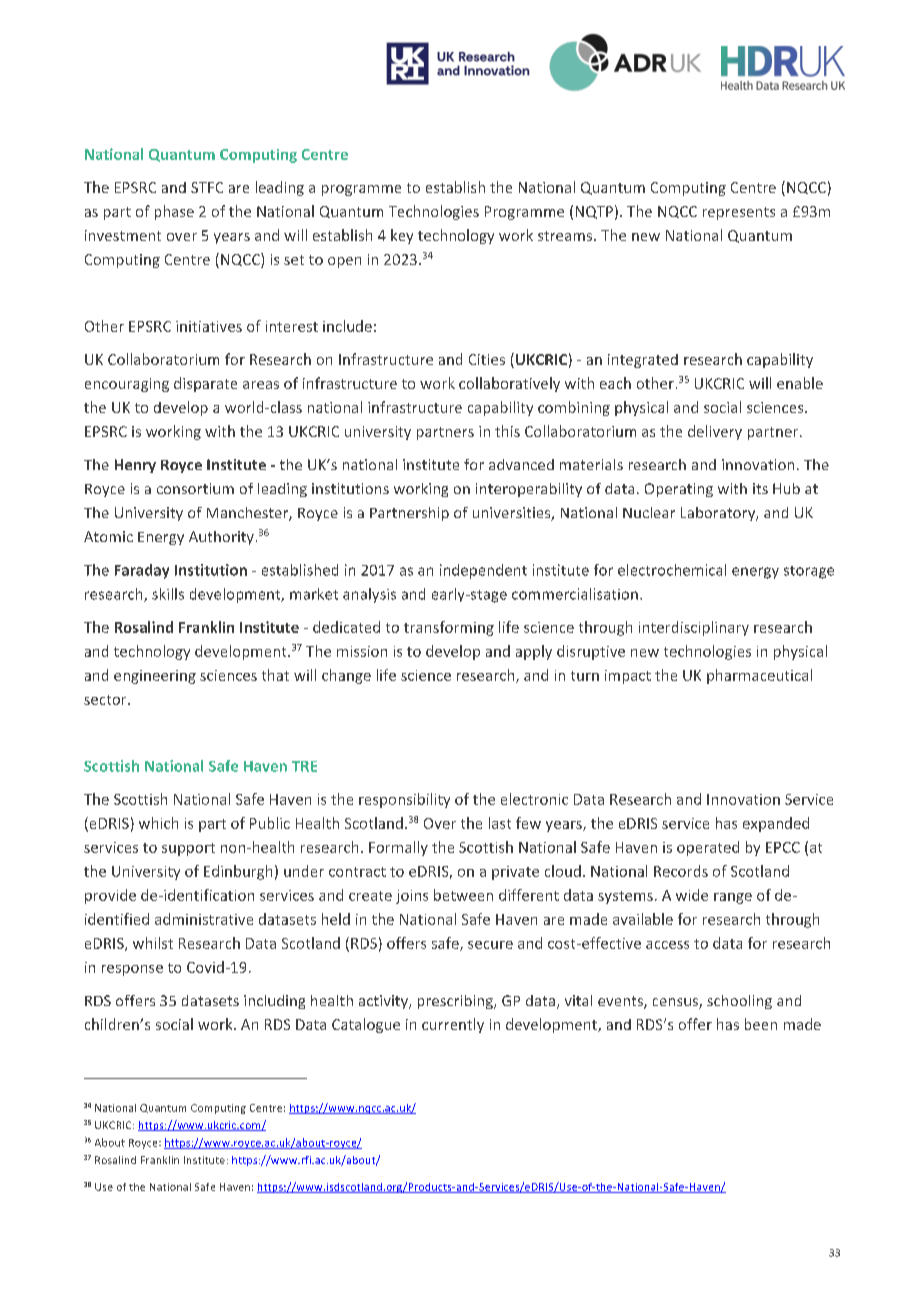 The height and width of the screenshot is (1308, 924). What do you see at coordinates (174, 212) in the screenshot?
I see `phase` at bounding box center [174, 212].
